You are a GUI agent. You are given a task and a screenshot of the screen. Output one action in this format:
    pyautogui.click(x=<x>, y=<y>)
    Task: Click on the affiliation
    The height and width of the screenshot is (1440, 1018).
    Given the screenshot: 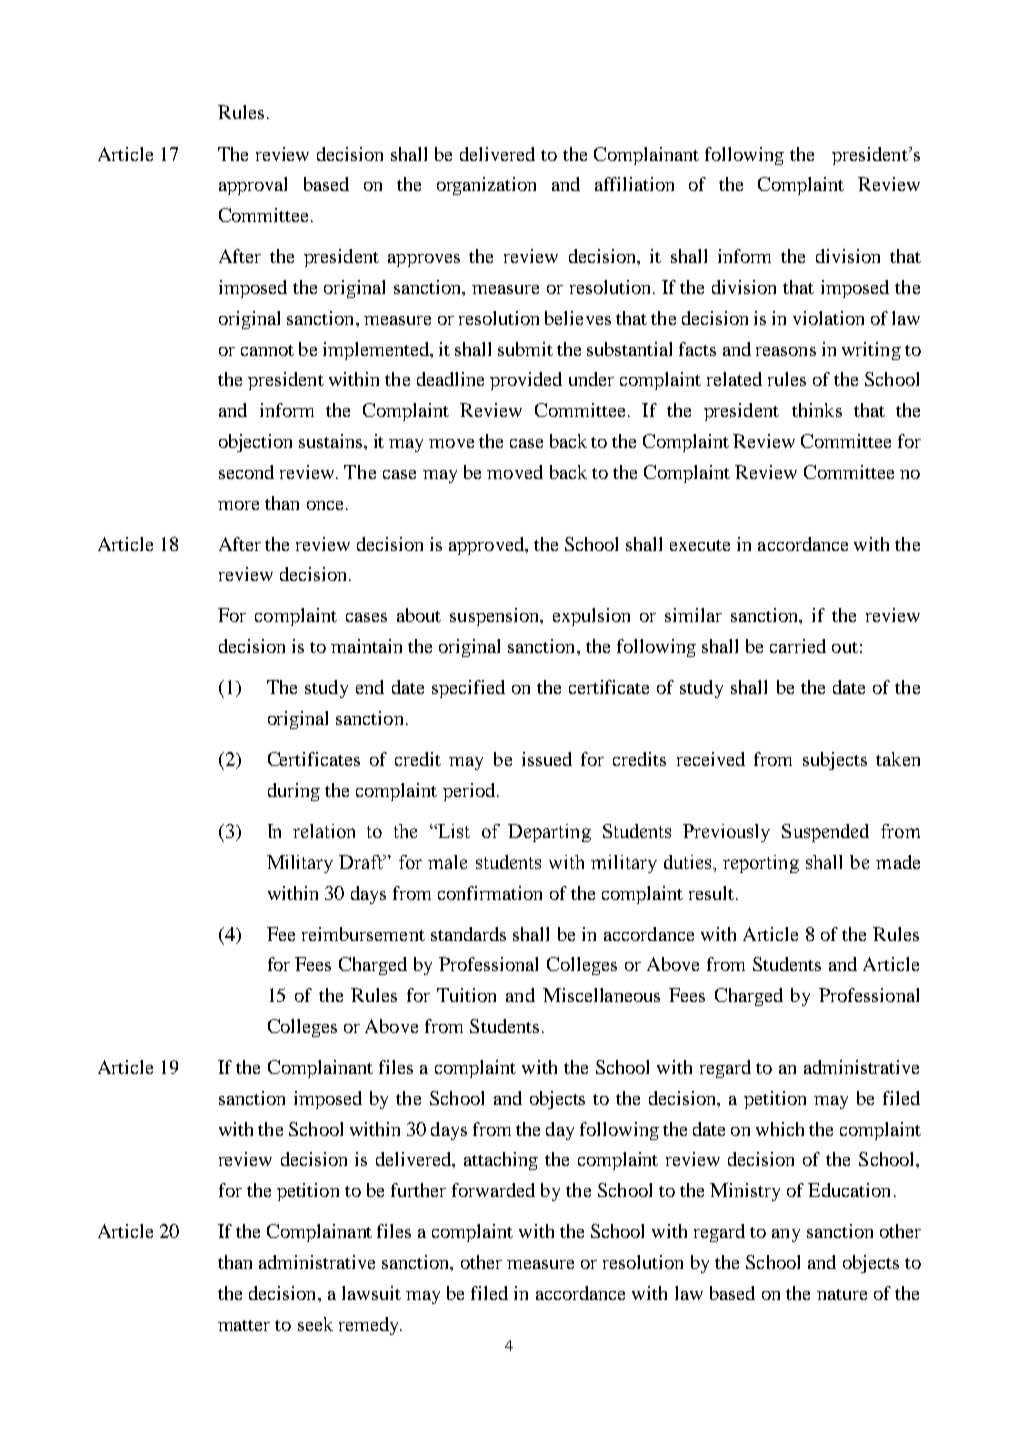 What is the action you would take?
    pyautogui.click(x=634, y=184)
